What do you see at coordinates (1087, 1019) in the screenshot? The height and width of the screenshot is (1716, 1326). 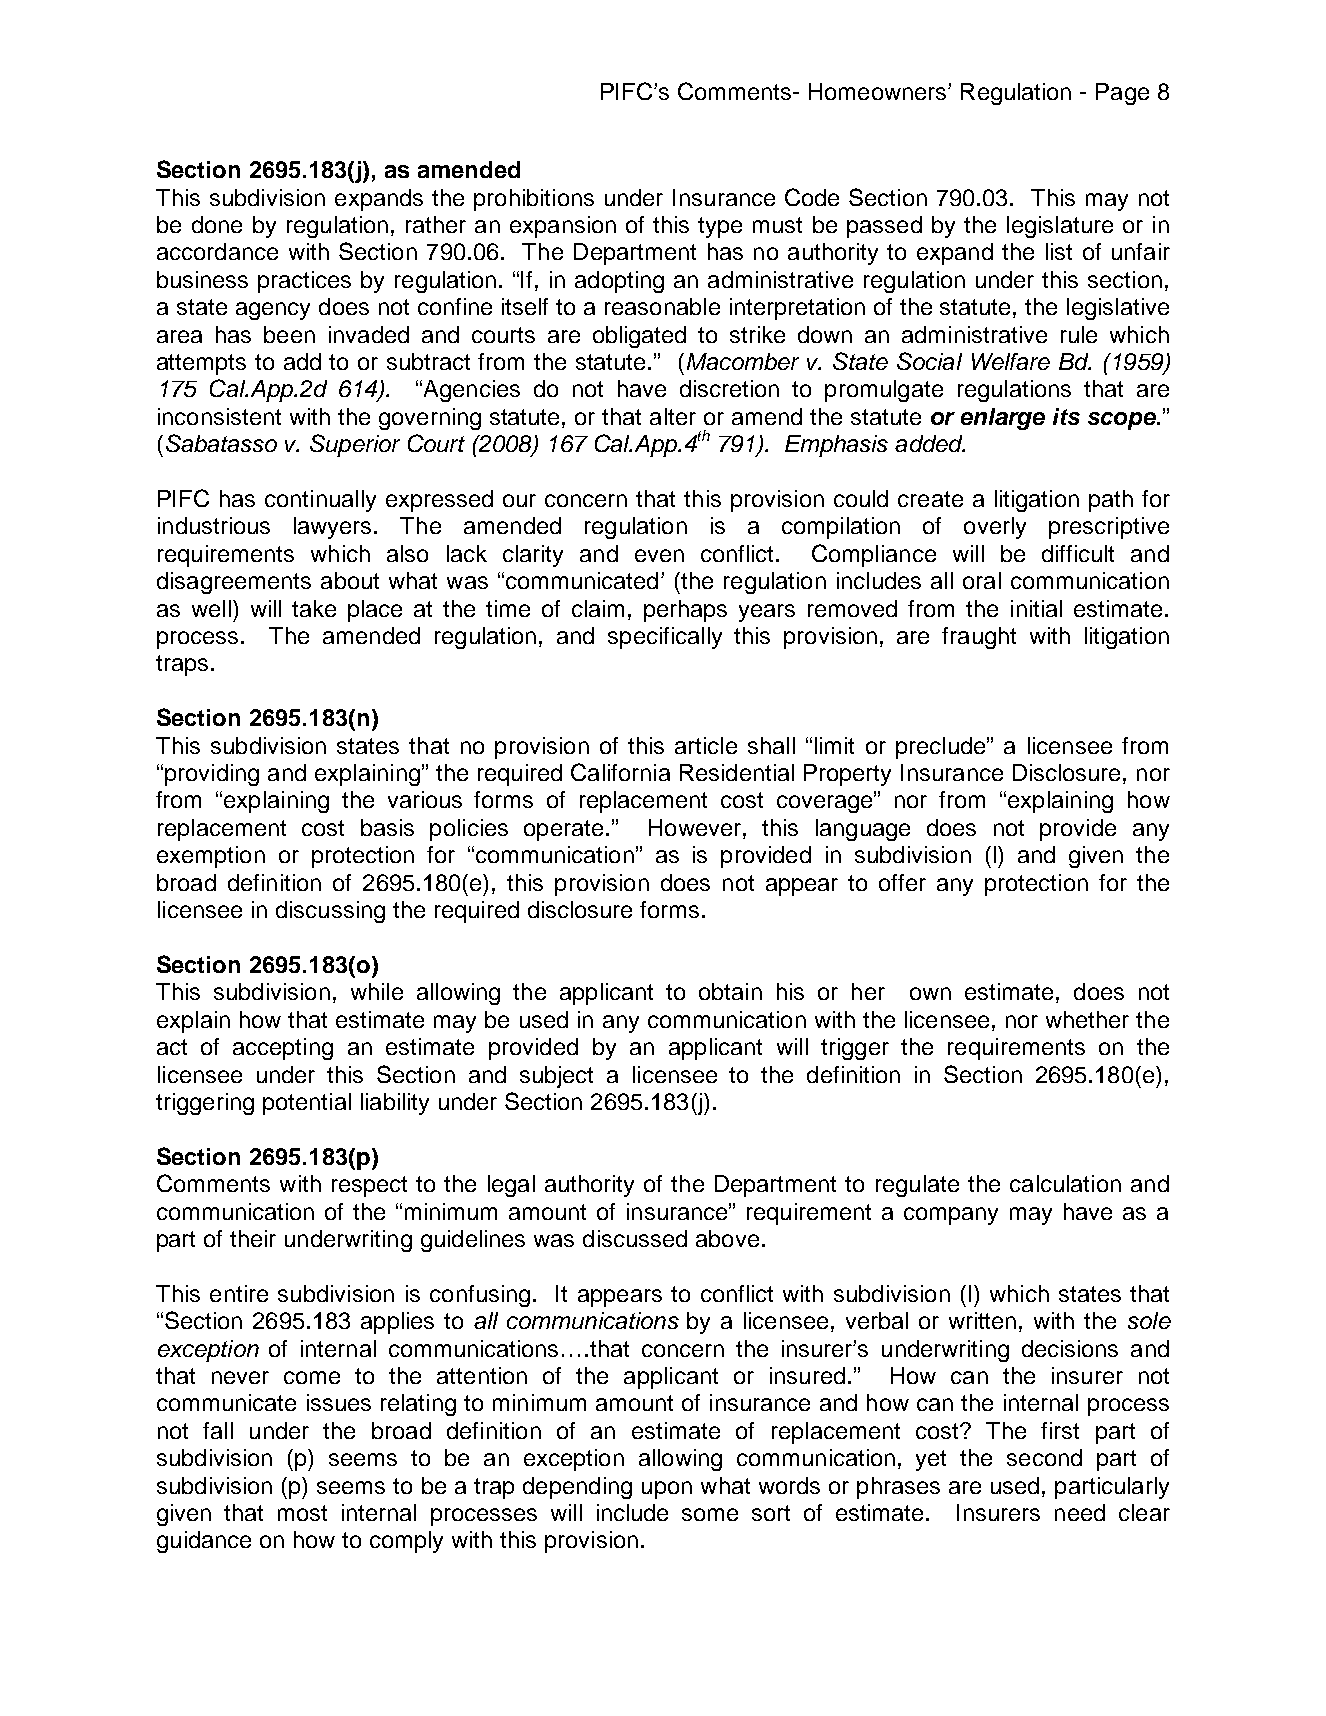 I see `whether` at bounding box center [1087, 1019].
